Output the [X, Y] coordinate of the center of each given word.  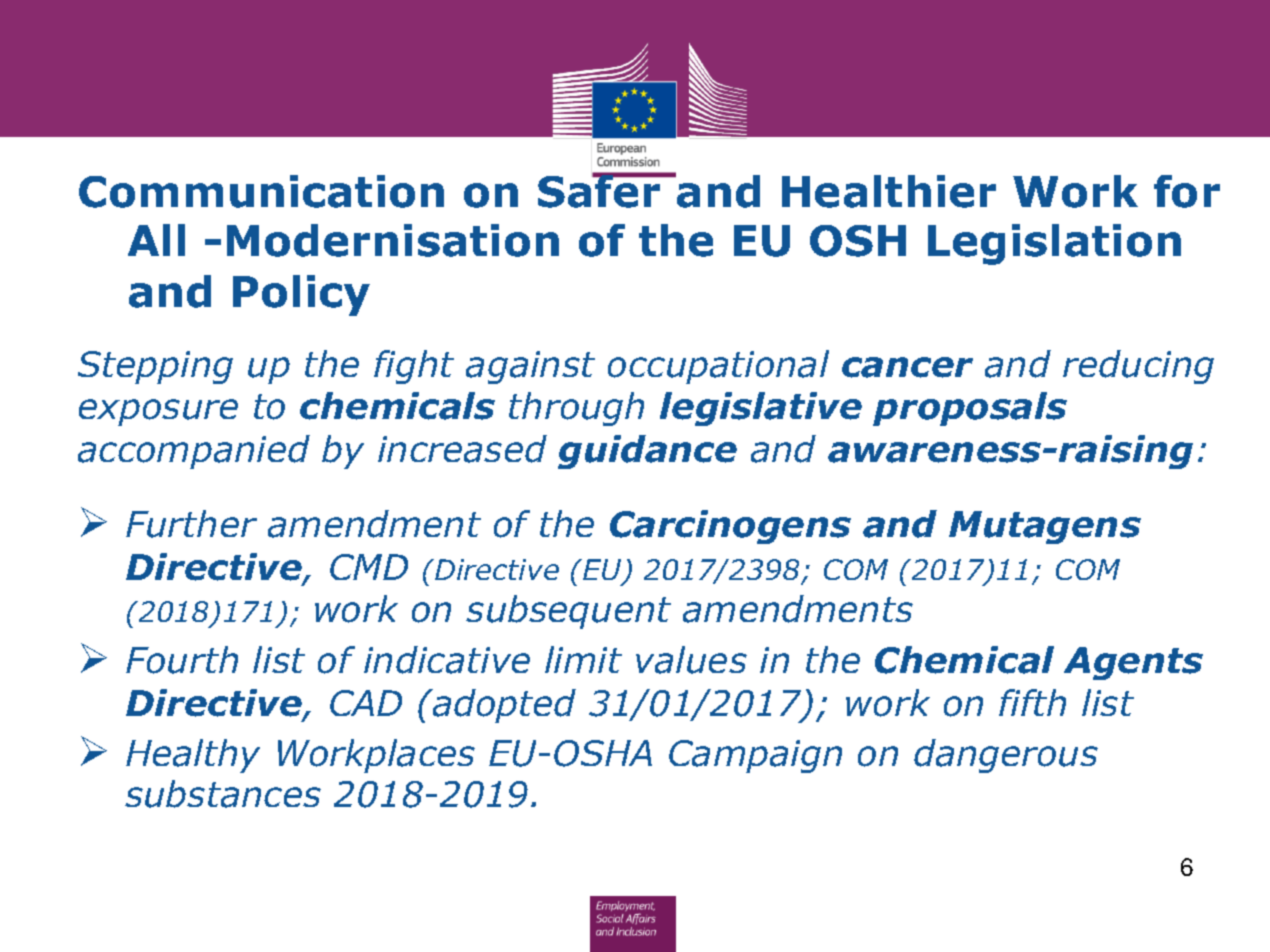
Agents [1133, 663]
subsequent [568, 612]
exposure [158, 412]
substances [223, 794]
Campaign [755, 756]
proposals [970, 409]
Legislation [1054, 244]
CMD [369, 567]
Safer [600, 190]
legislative [761, 409]
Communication [261, 191]
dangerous [1006, 756]
